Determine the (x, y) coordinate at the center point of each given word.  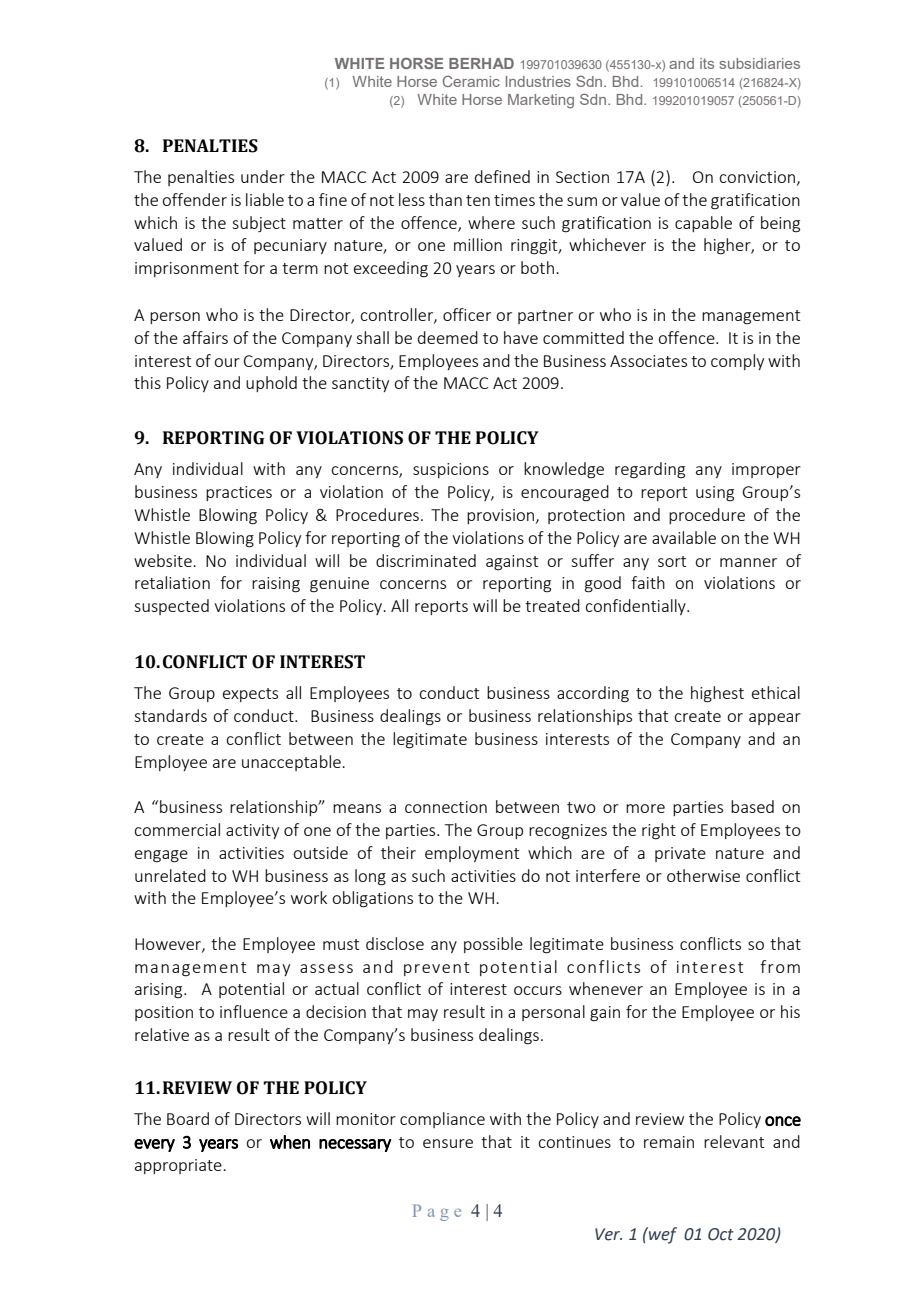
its (707, 63)
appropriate (179, 1166)
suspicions (451, 470)
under (263, 176)
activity (252, 831)
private (680, 854)
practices (239, 493)
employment (472, 854)
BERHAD (481, 63)
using (715, 494)
